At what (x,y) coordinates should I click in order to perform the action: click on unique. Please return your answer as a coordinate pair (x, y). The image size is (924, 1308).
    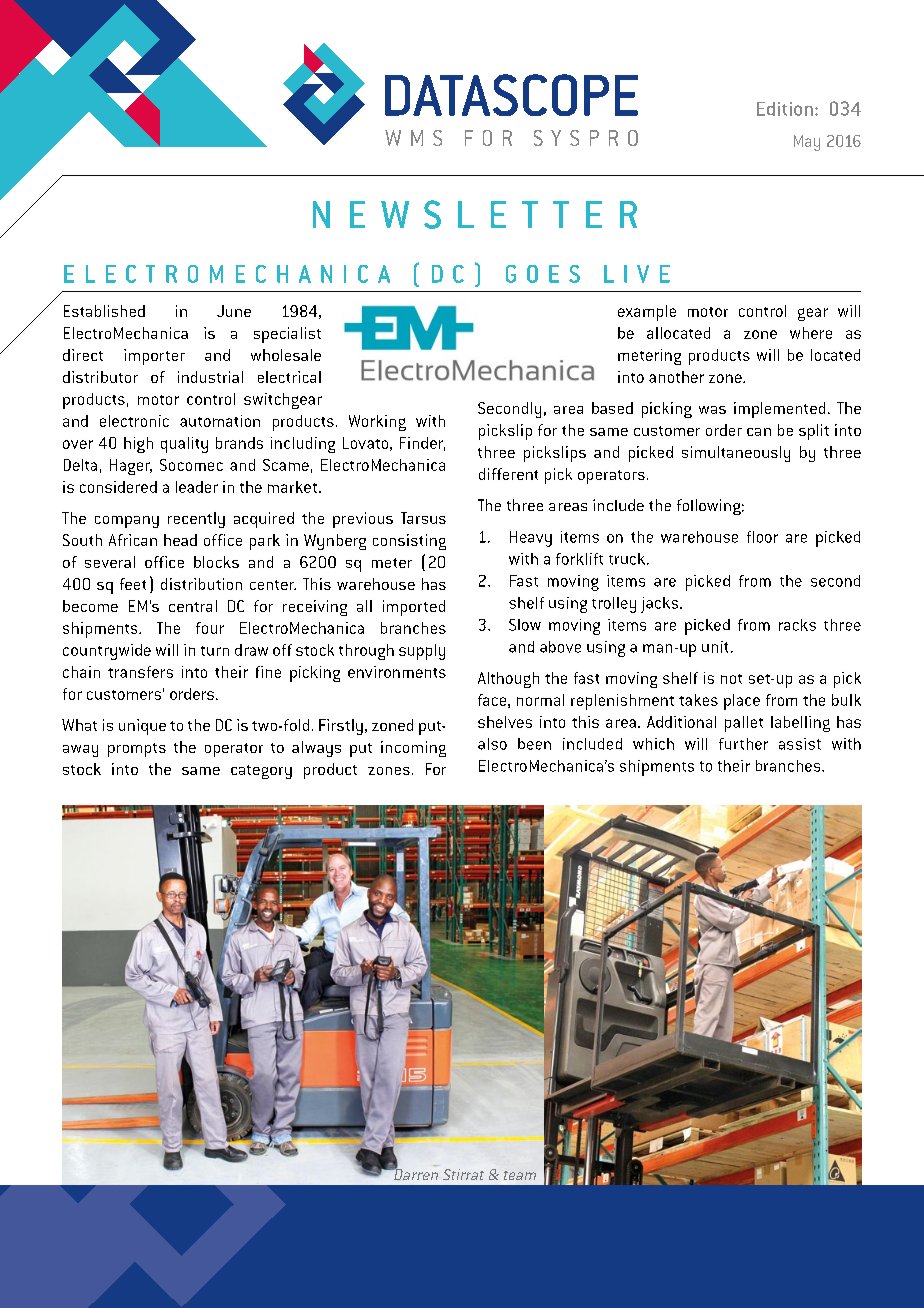
    Looking at the image, I should click on (142, 727).
